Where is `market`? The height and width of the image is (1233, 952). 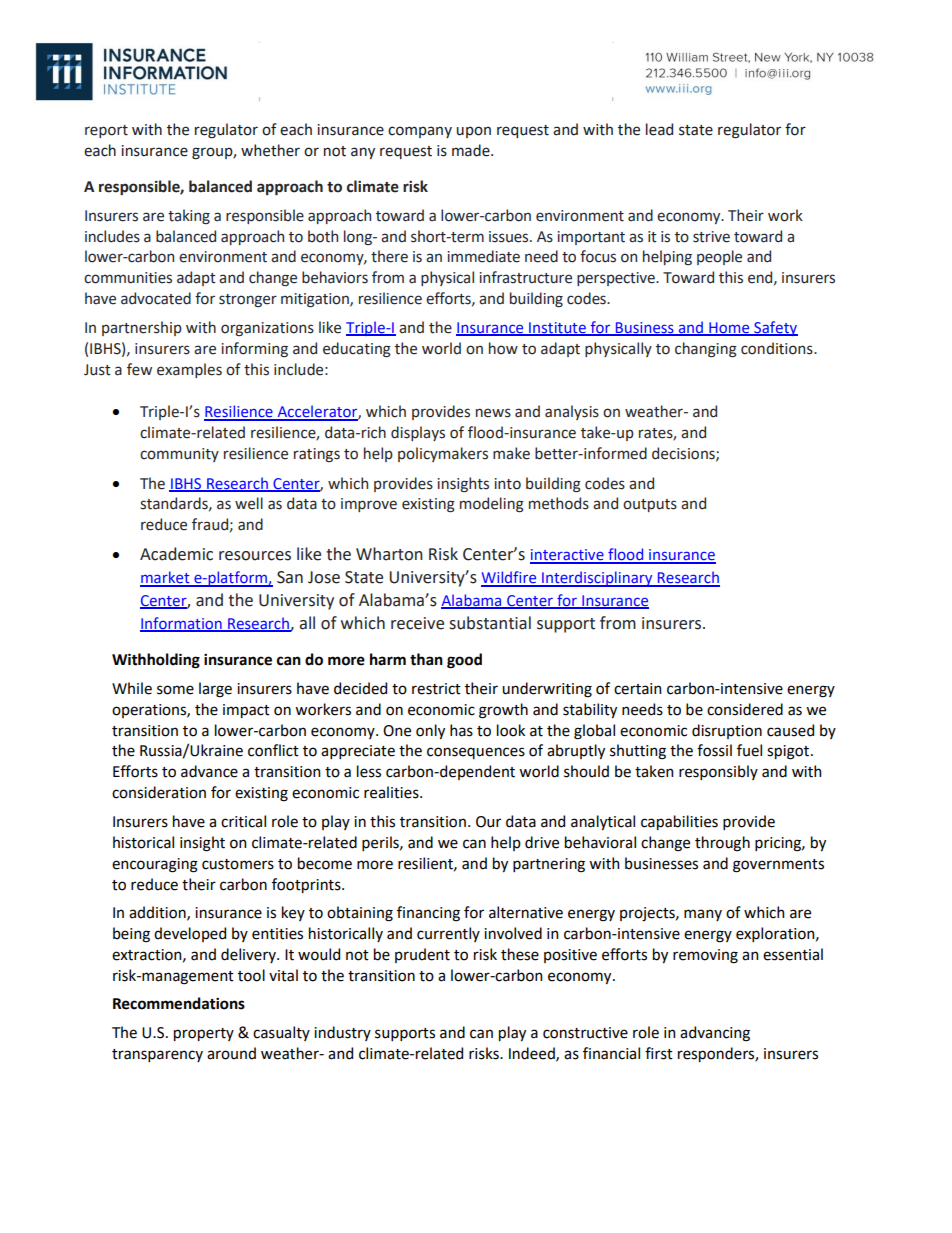 market is located at coordinates (166, 578).
